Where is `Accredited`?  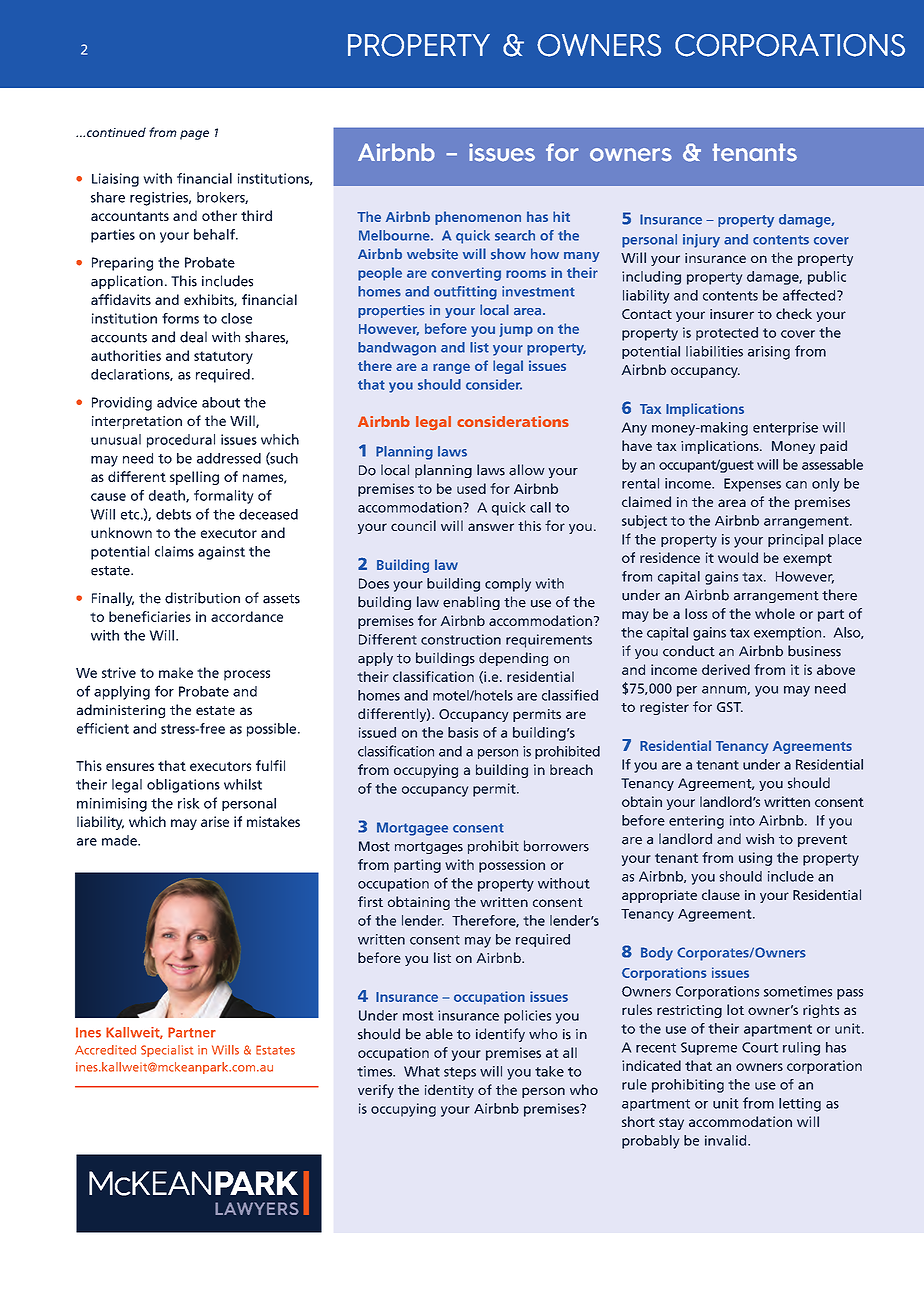
Accredited is located at coordinates (105, 1050).
